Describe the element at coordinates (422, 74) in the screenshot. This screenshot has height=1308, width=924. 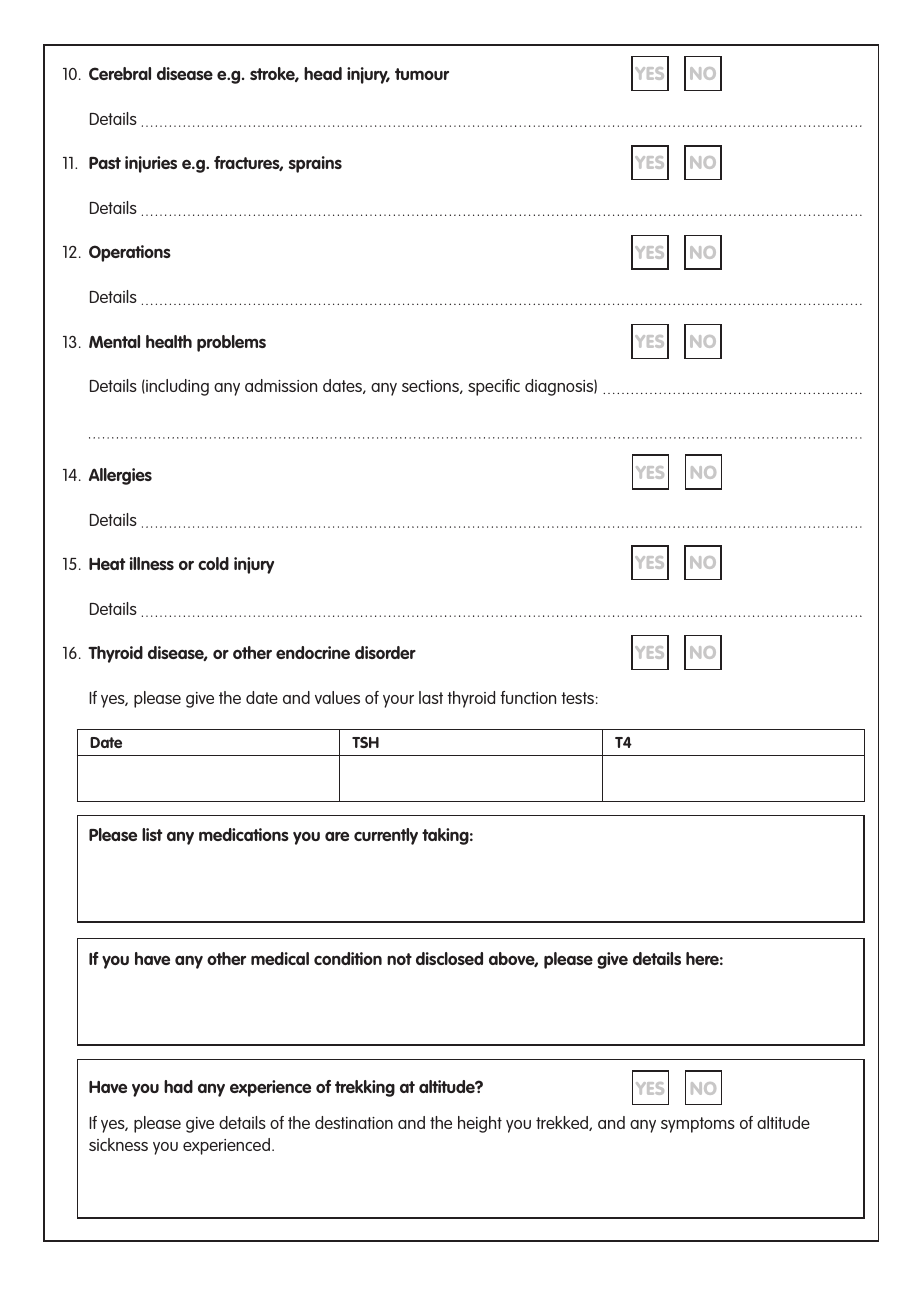
I see `tumour` at that location.
